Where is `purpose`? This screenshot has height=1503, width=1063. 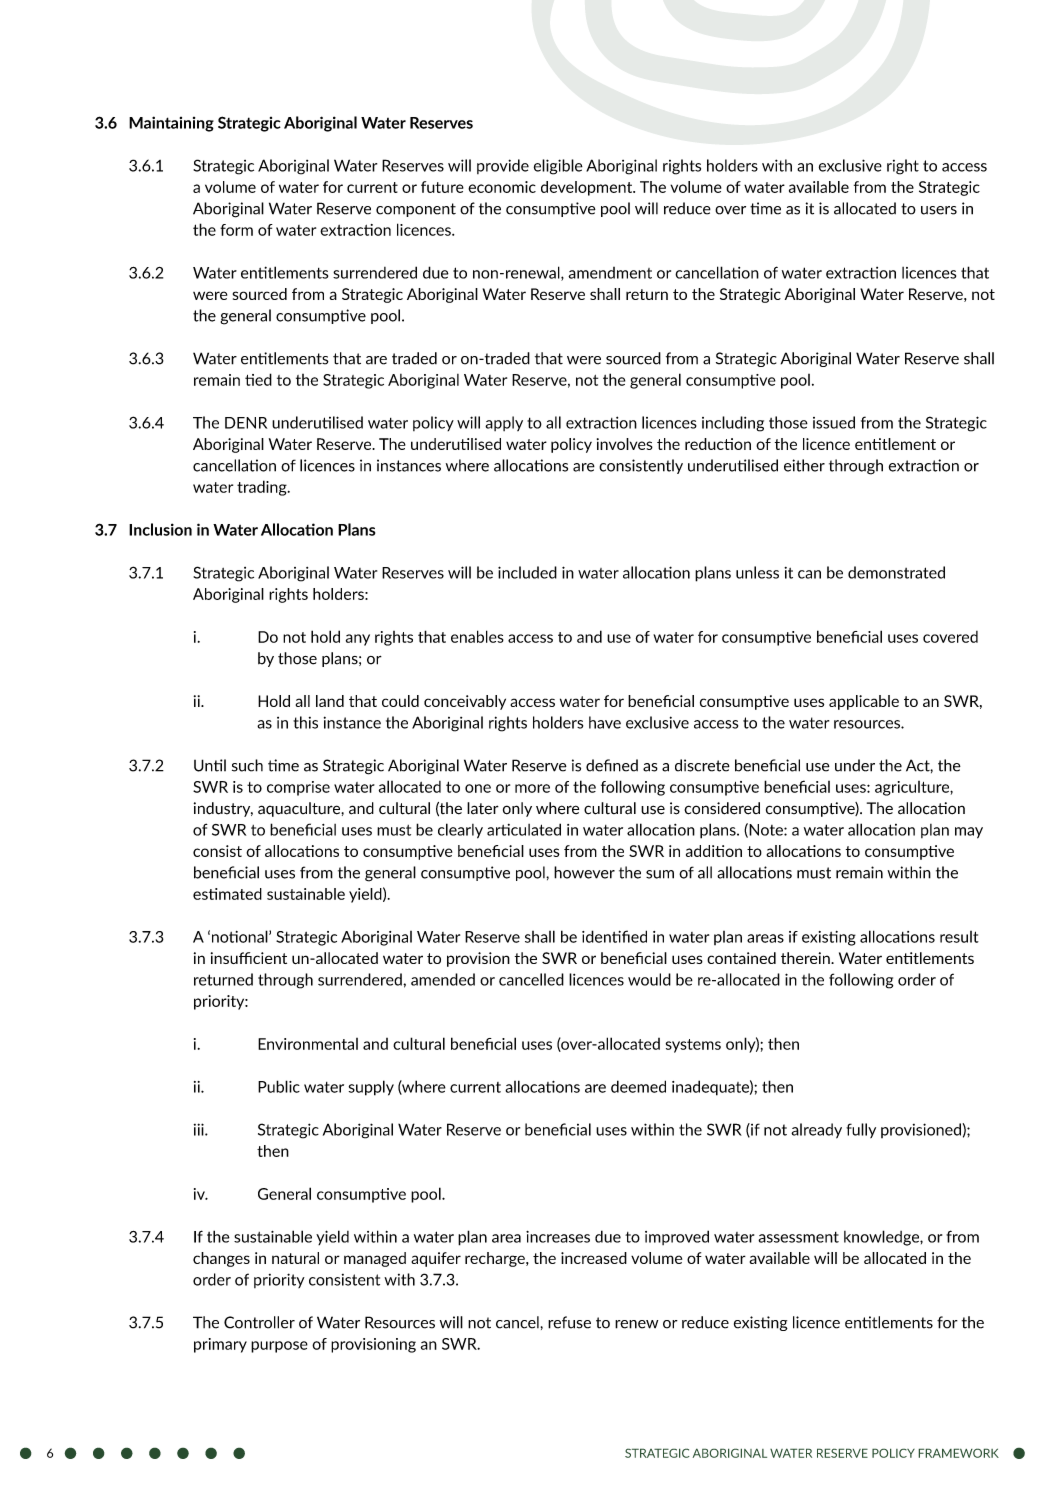 purpose is located at coordinates (279, 1347).
